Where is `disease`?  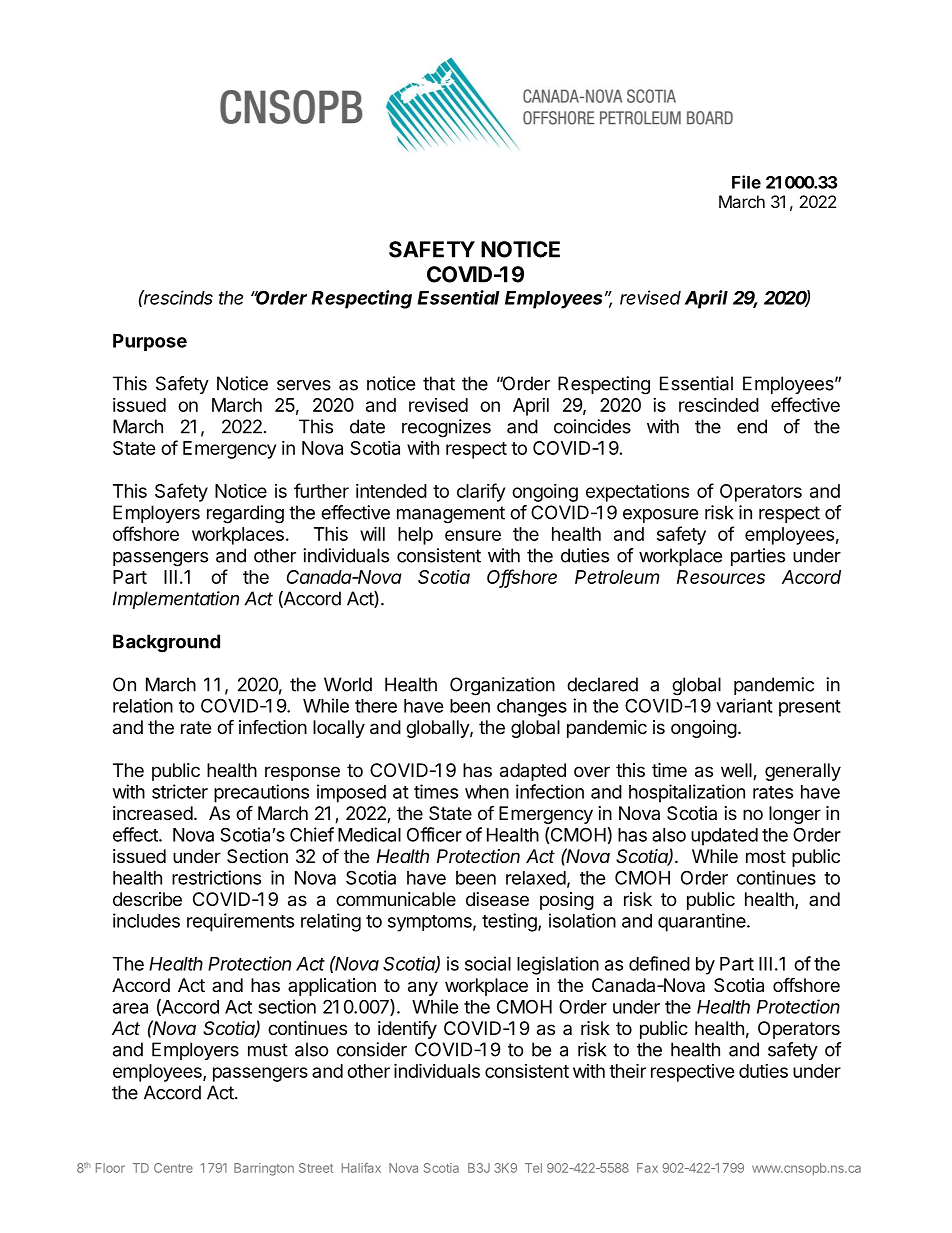
disease is located at coordinates (497, 899).
